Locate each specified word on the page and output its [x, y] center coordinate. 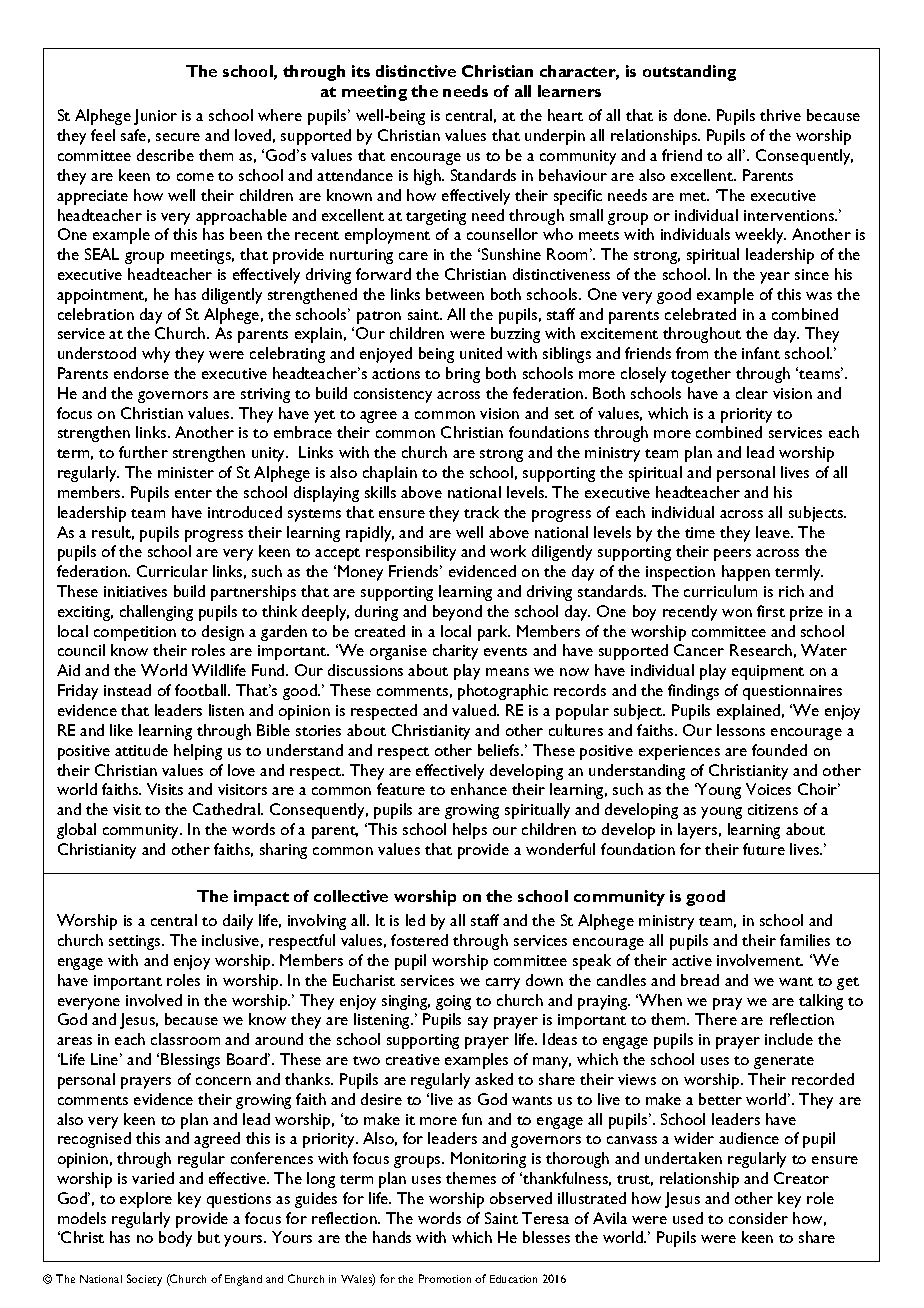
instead [127, 690]
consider [758, 1218]
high [428, 177]
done [692, 115]
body [175, 1239]
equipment [768, 672]
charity [455, 652]
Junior [155, 117]
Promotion [445, 1278]
